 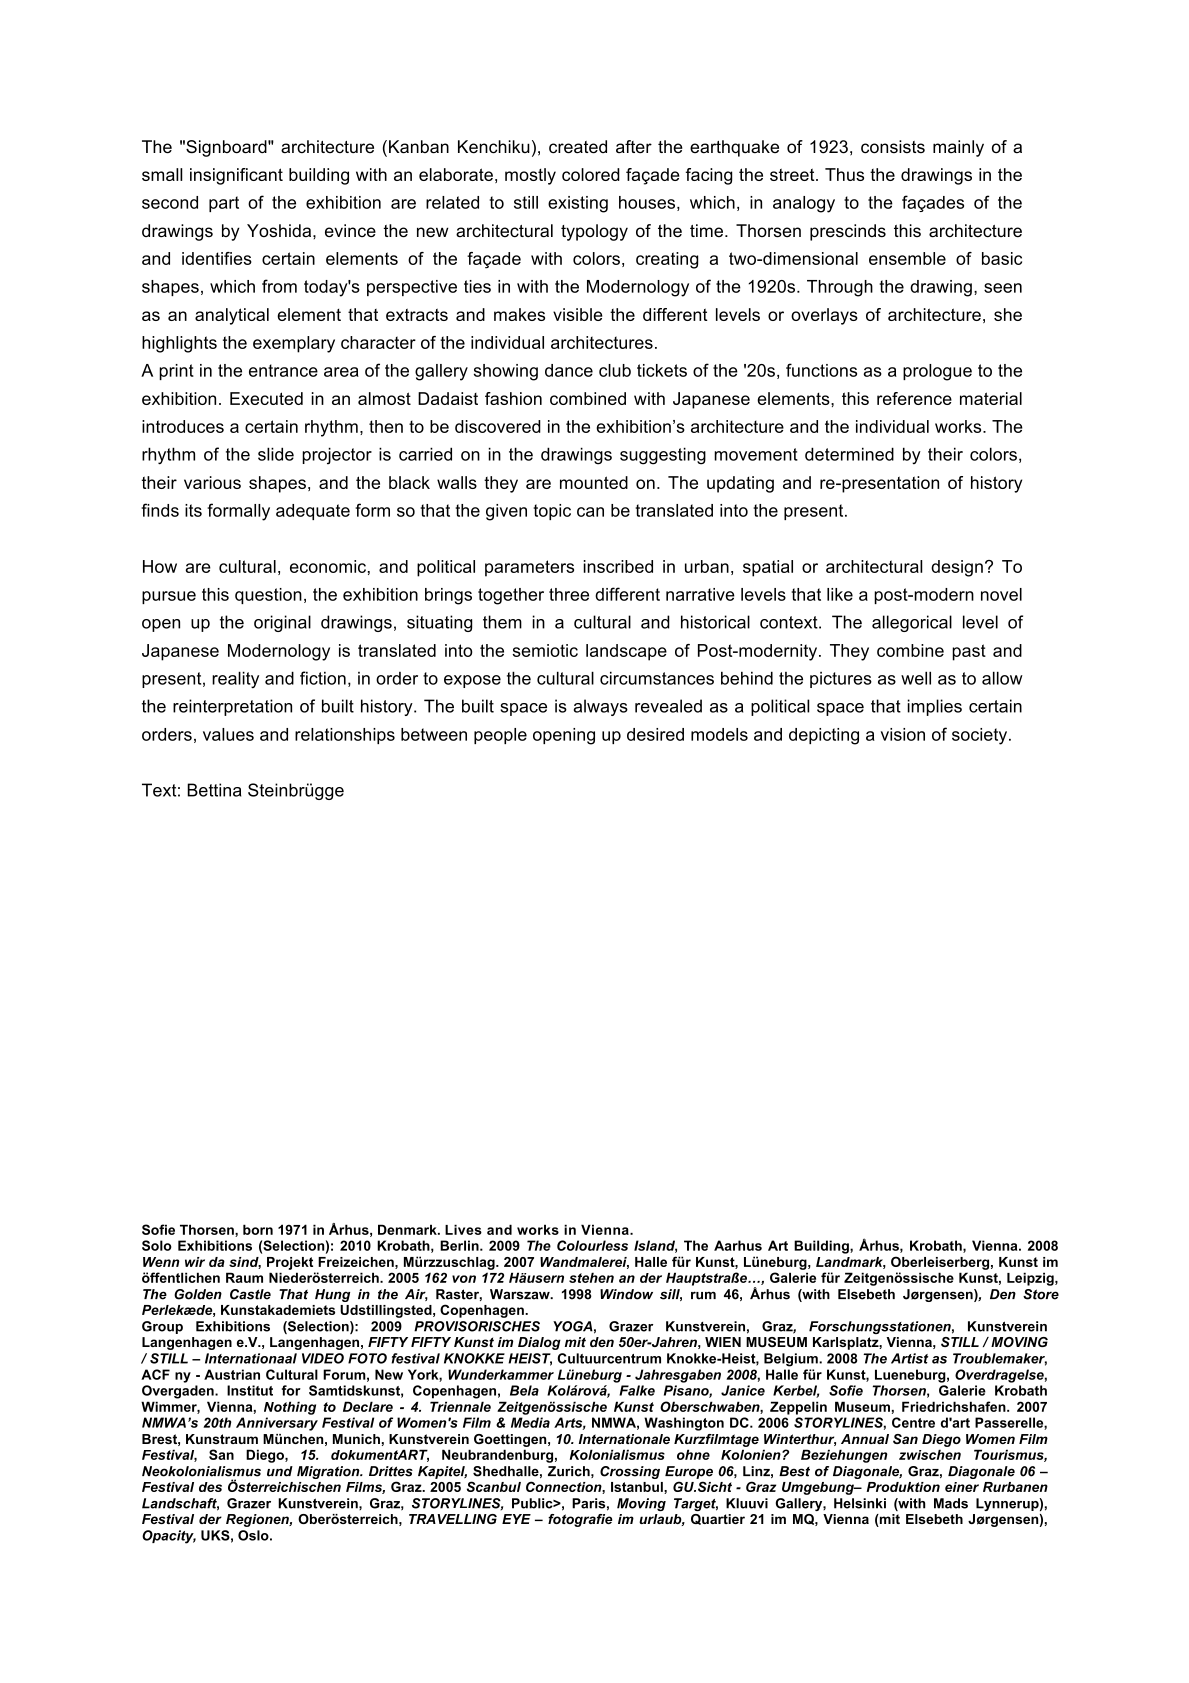 What do you see at coordinates (236, 176) in the image?
I see `insignificant` at bounding box center [236, 176].
